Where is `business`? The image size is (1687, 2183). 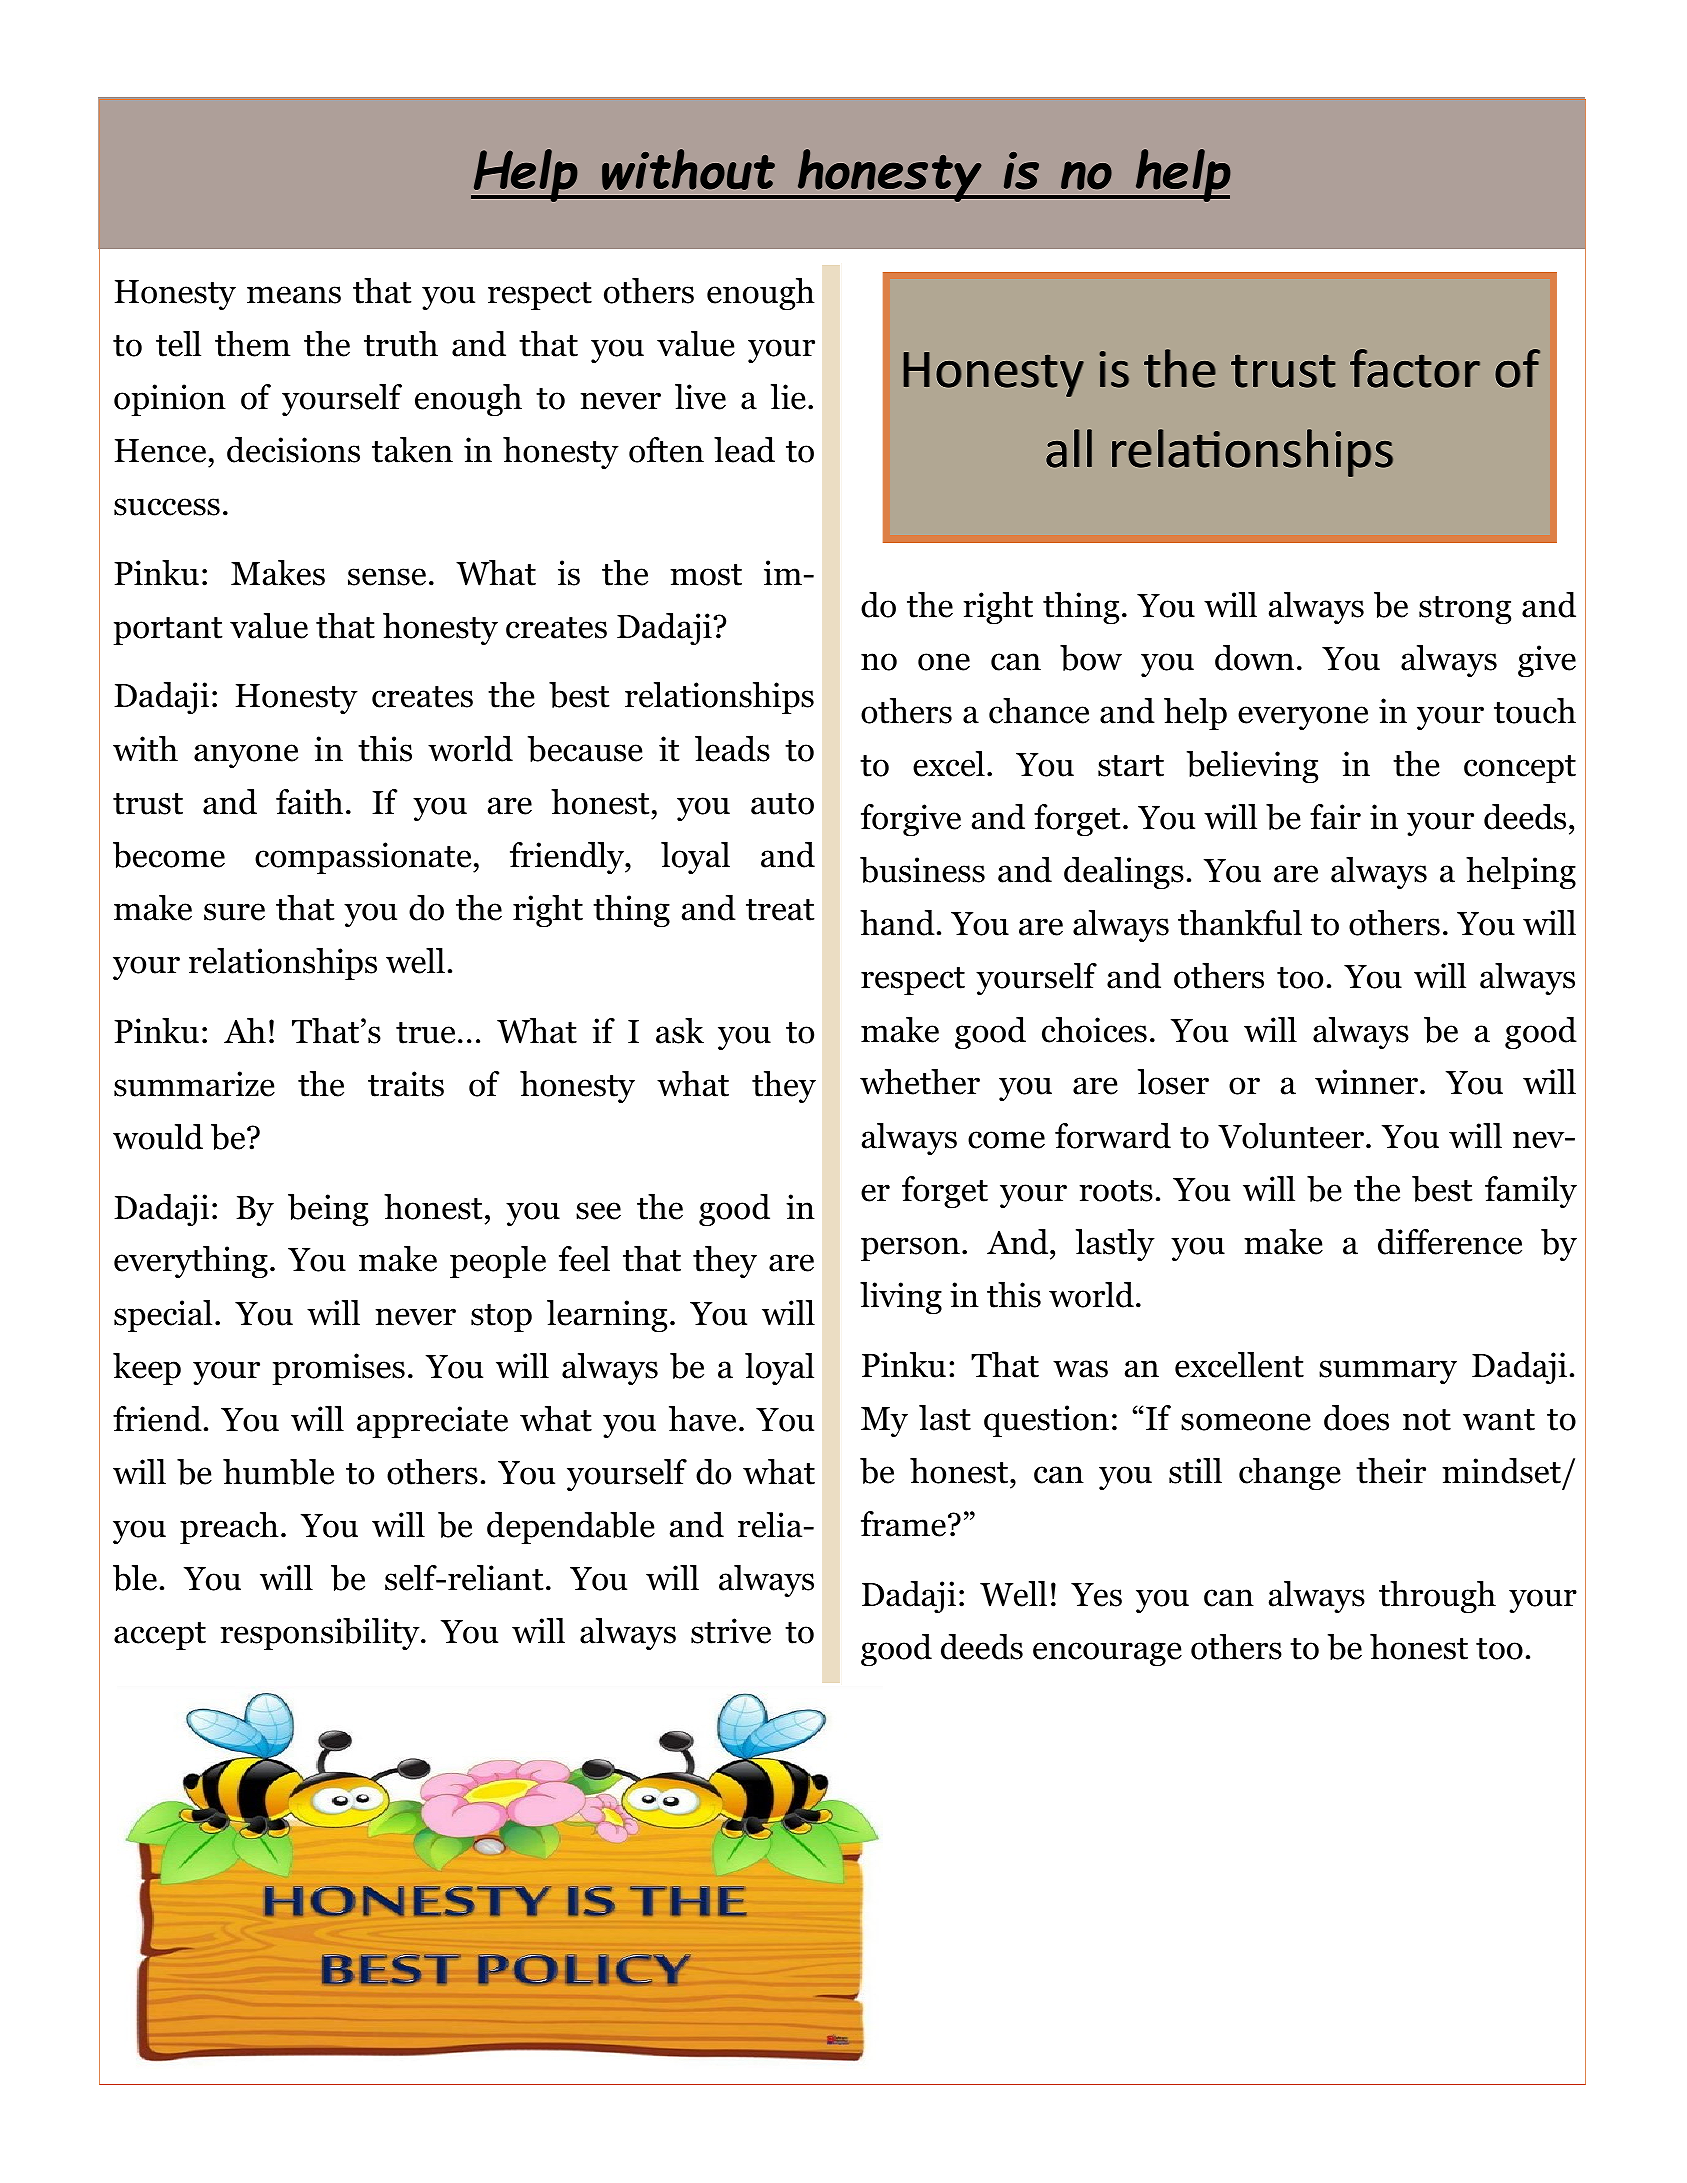
business is located at coordinates (922, 870).
